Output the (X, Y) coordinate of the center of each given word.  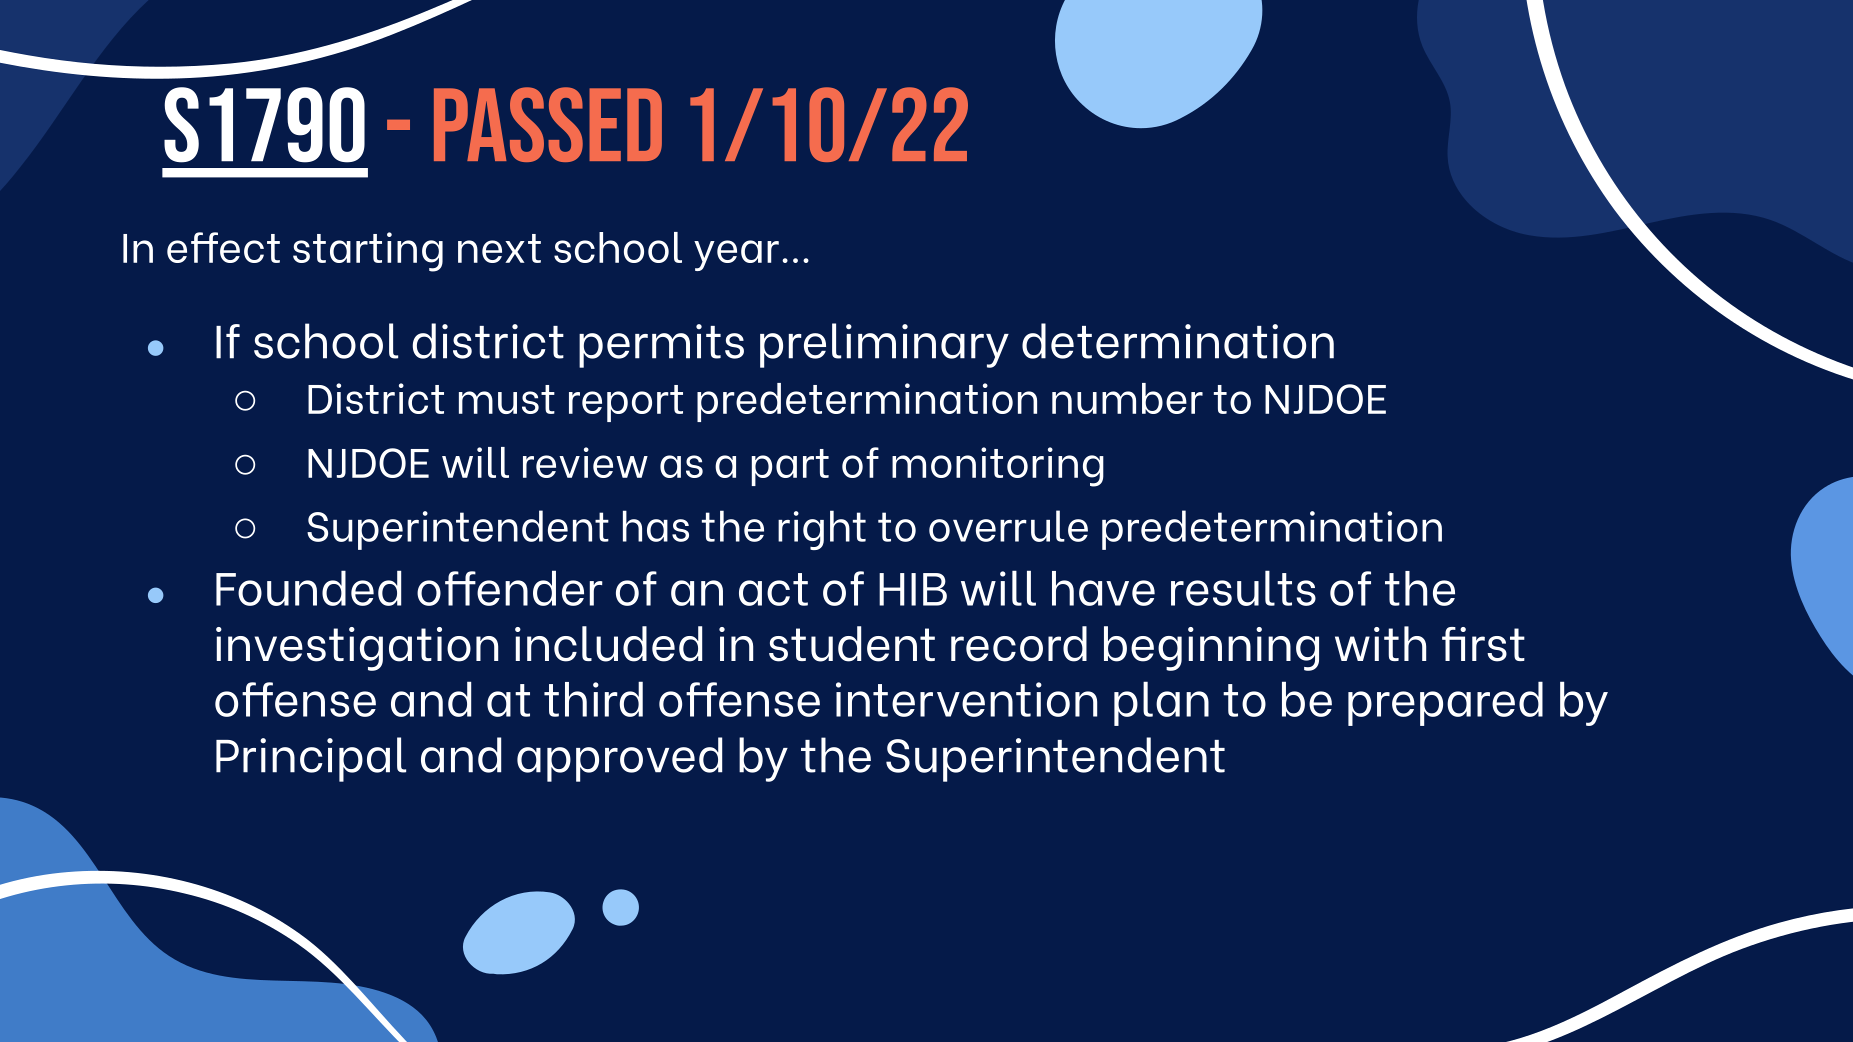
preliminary (884, 345)
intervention (966, 699)
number (1127, 398)
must (507, 399)
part (790, 467)
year (736, 255)
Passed (548, 124)
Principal (311, 759)
